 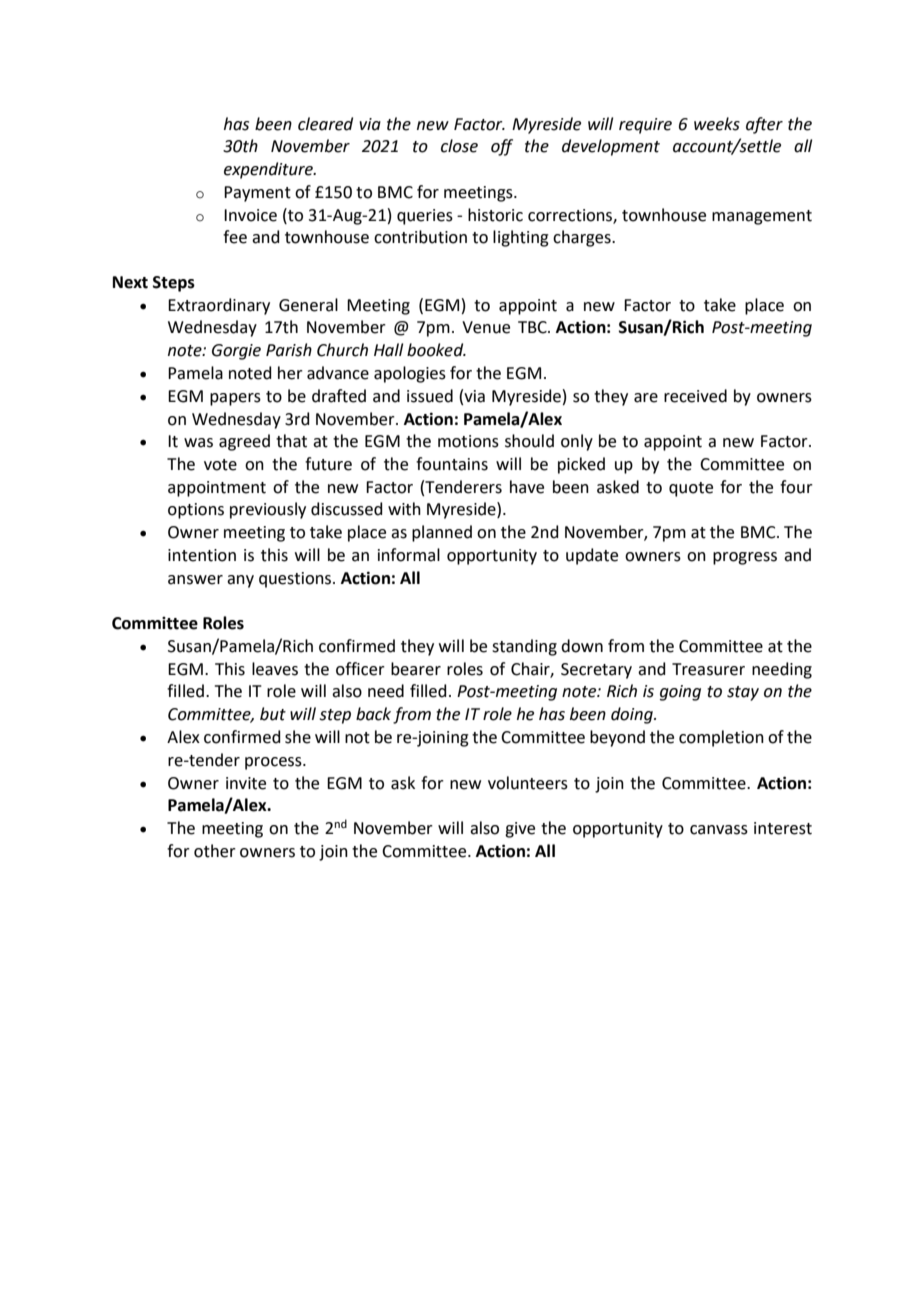 I want to click on give, so click(x=520, y=830).
